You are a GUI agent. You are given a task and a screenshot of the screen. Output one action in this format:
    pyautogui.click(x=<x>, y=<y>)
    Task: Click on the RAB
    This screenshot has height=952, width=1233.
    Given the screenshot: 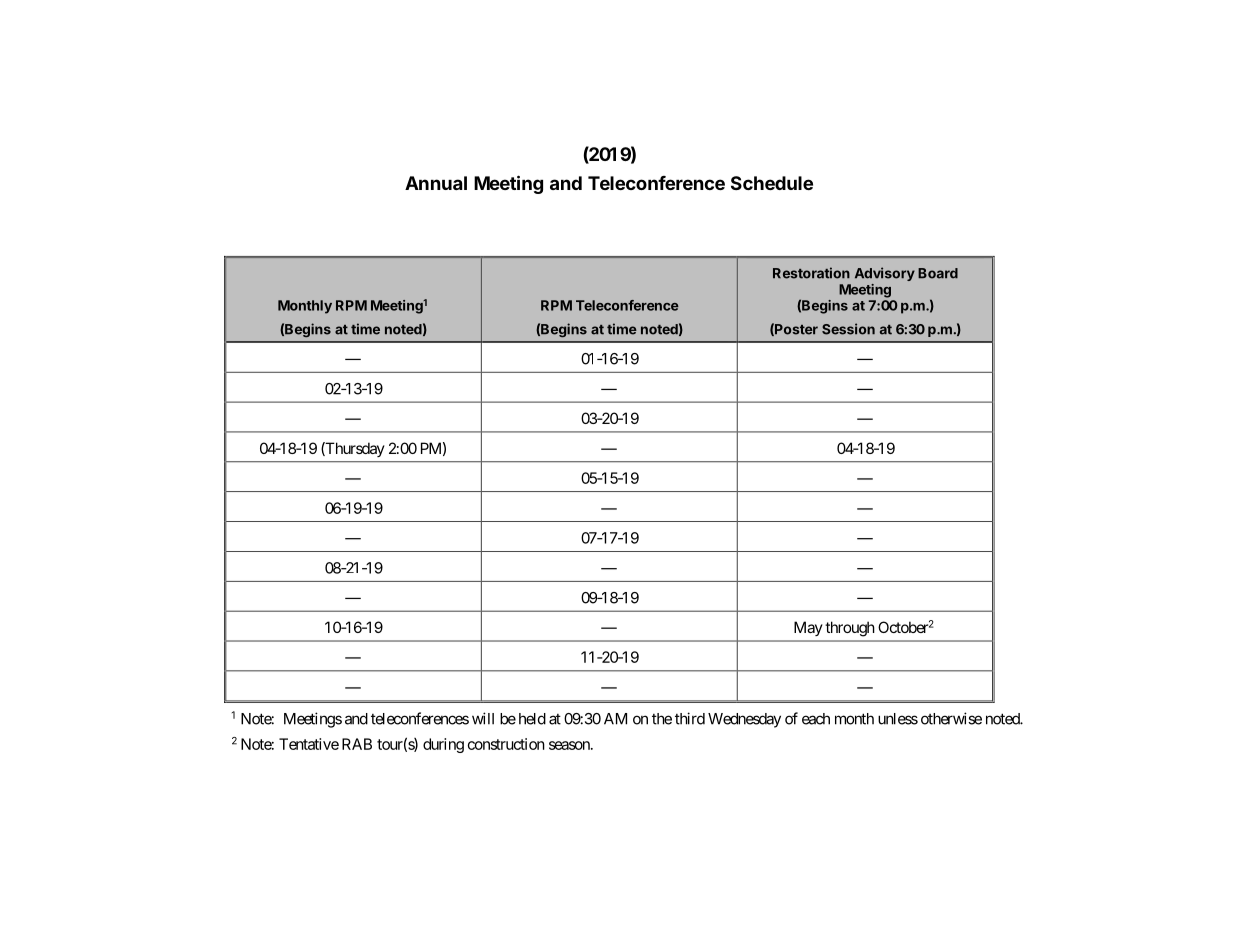 What is the action you would take?
    pyautogui.click(x=357, y=744)
